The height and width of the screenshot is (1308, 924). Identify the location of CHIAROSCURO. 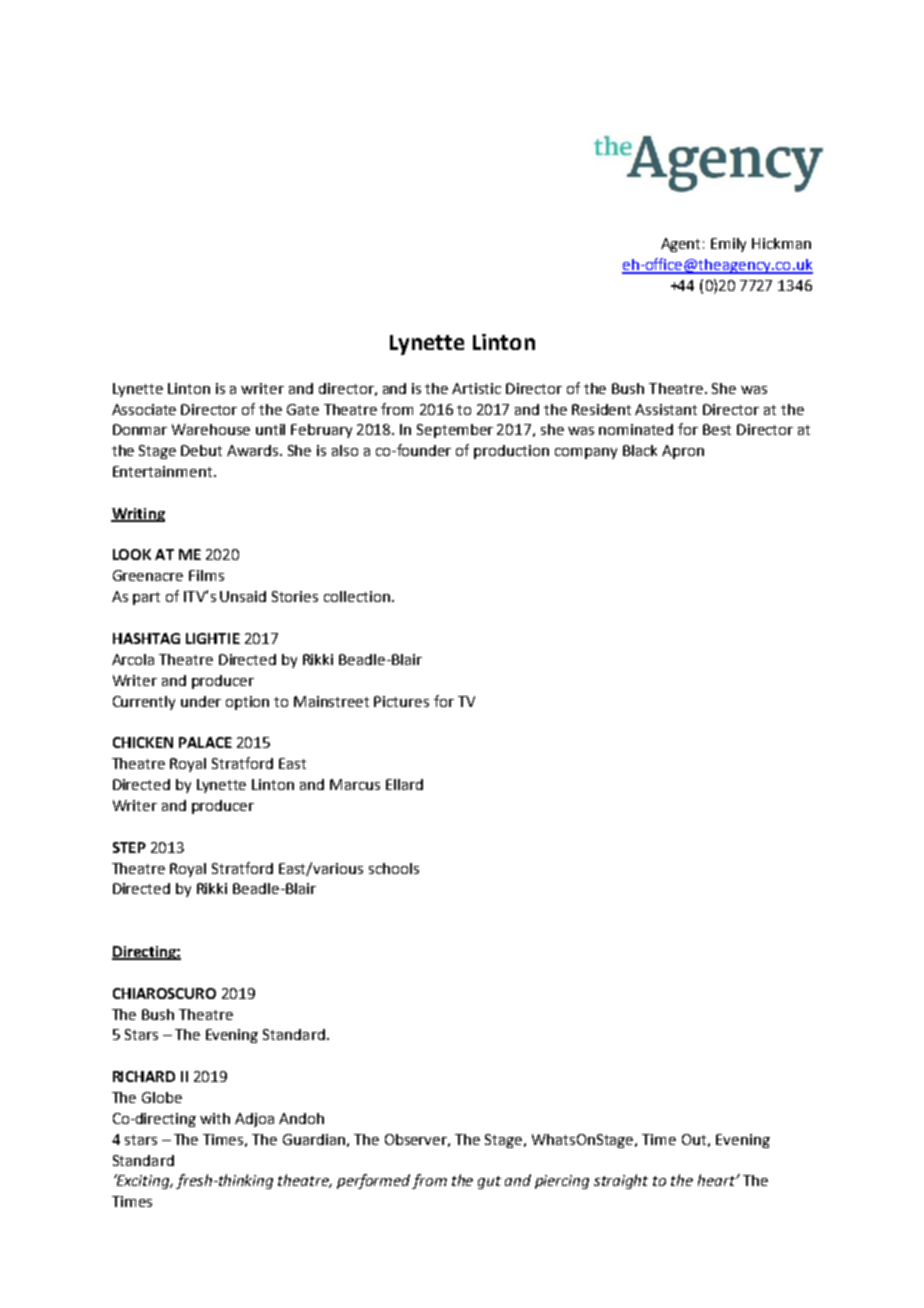
(164, 993).
